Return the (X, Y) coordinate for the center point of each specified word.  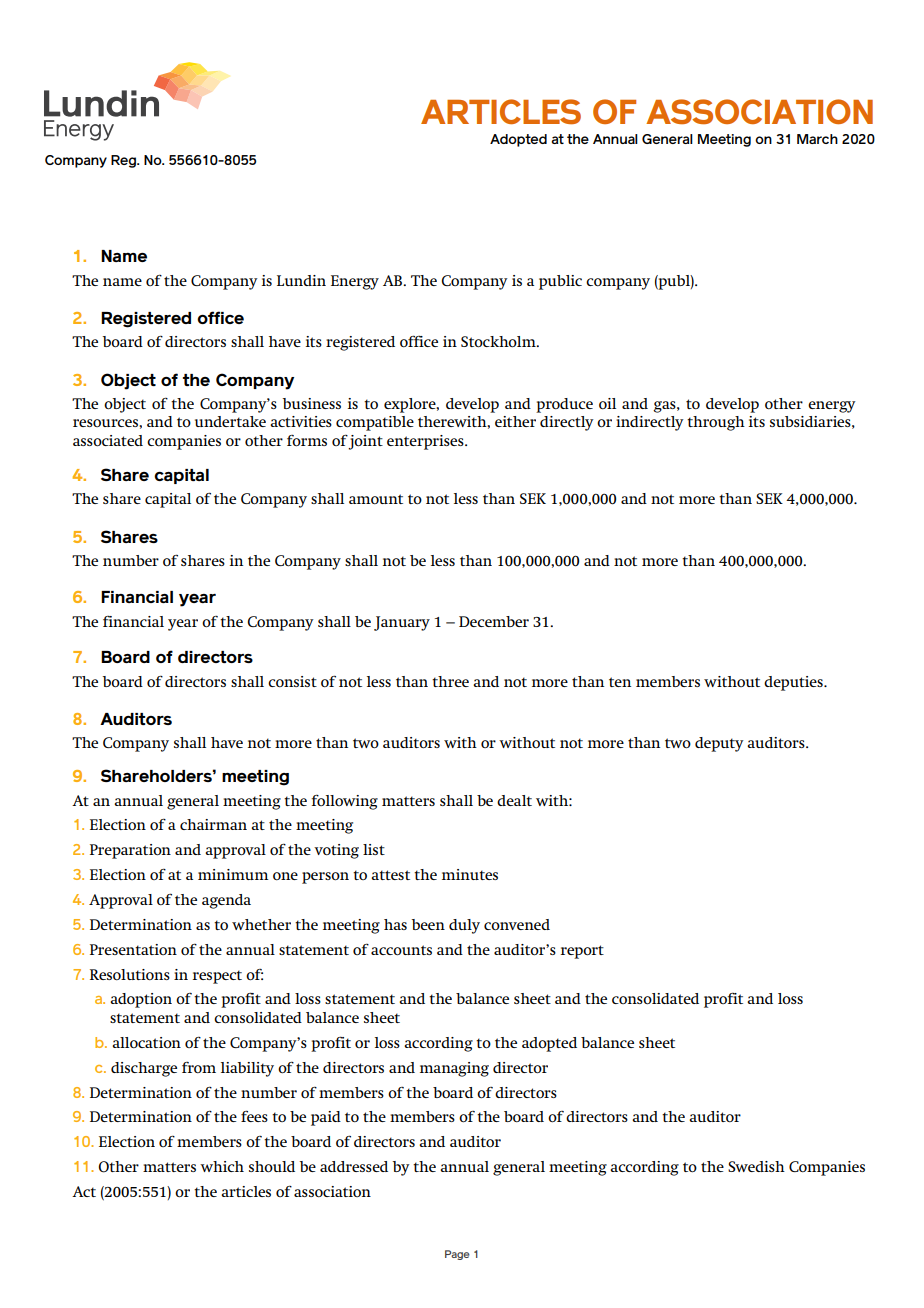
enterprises (426, 442)
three (450, 681)
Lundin (301, 280)
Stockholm (499, 342)
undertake (230, 421)
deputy (719, 744)
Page (457, 1255)
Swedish (756, 1166)
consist (292, 681)
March (817, 139)
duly (464, 926)
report (582, 952)
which (222, 1166)
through (716, 423)
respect (217, 977)
